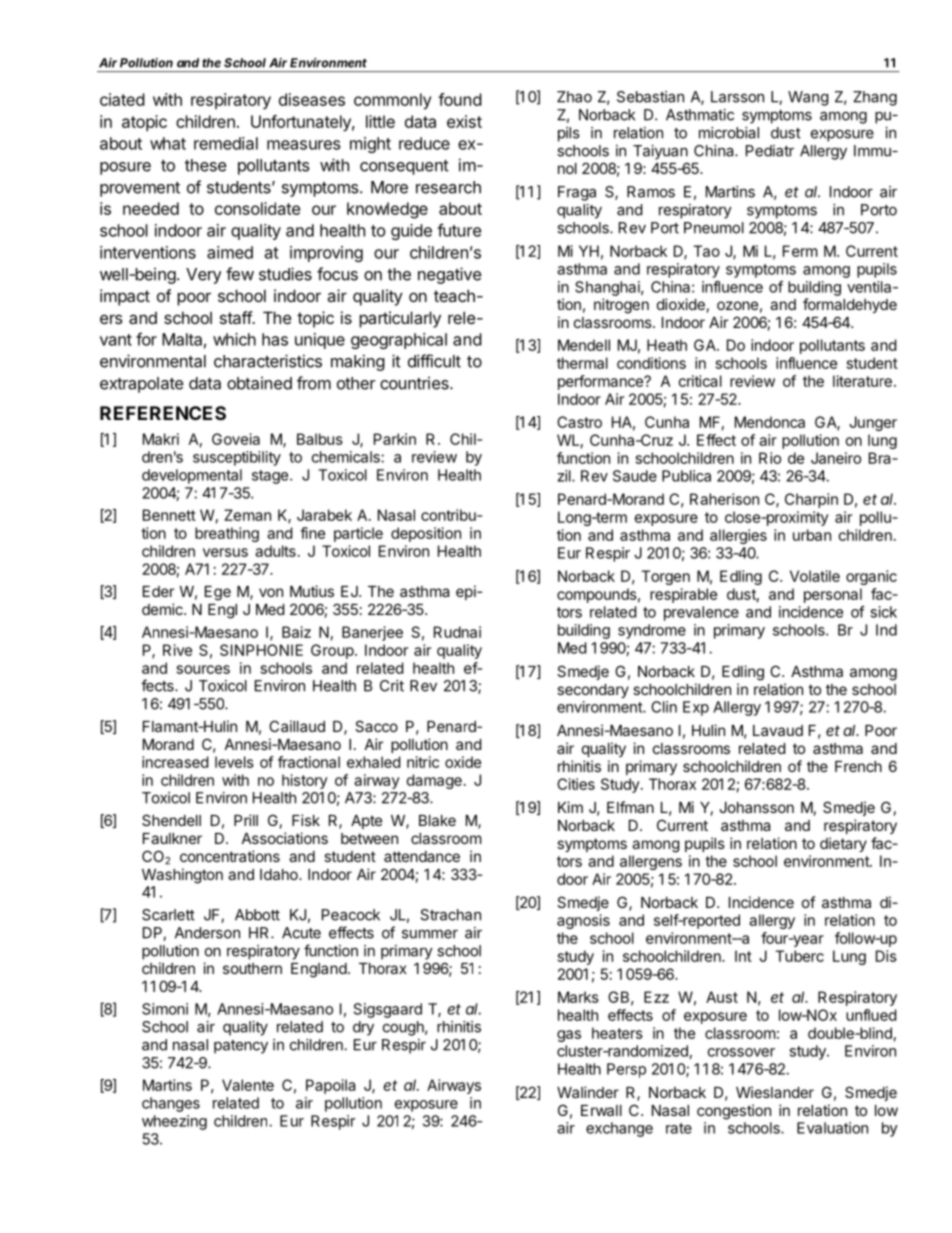 The image size is (952, 1233). Describe the element at coordinates (372, 633) in the screenshot. I see `Banerjee` at that location.
